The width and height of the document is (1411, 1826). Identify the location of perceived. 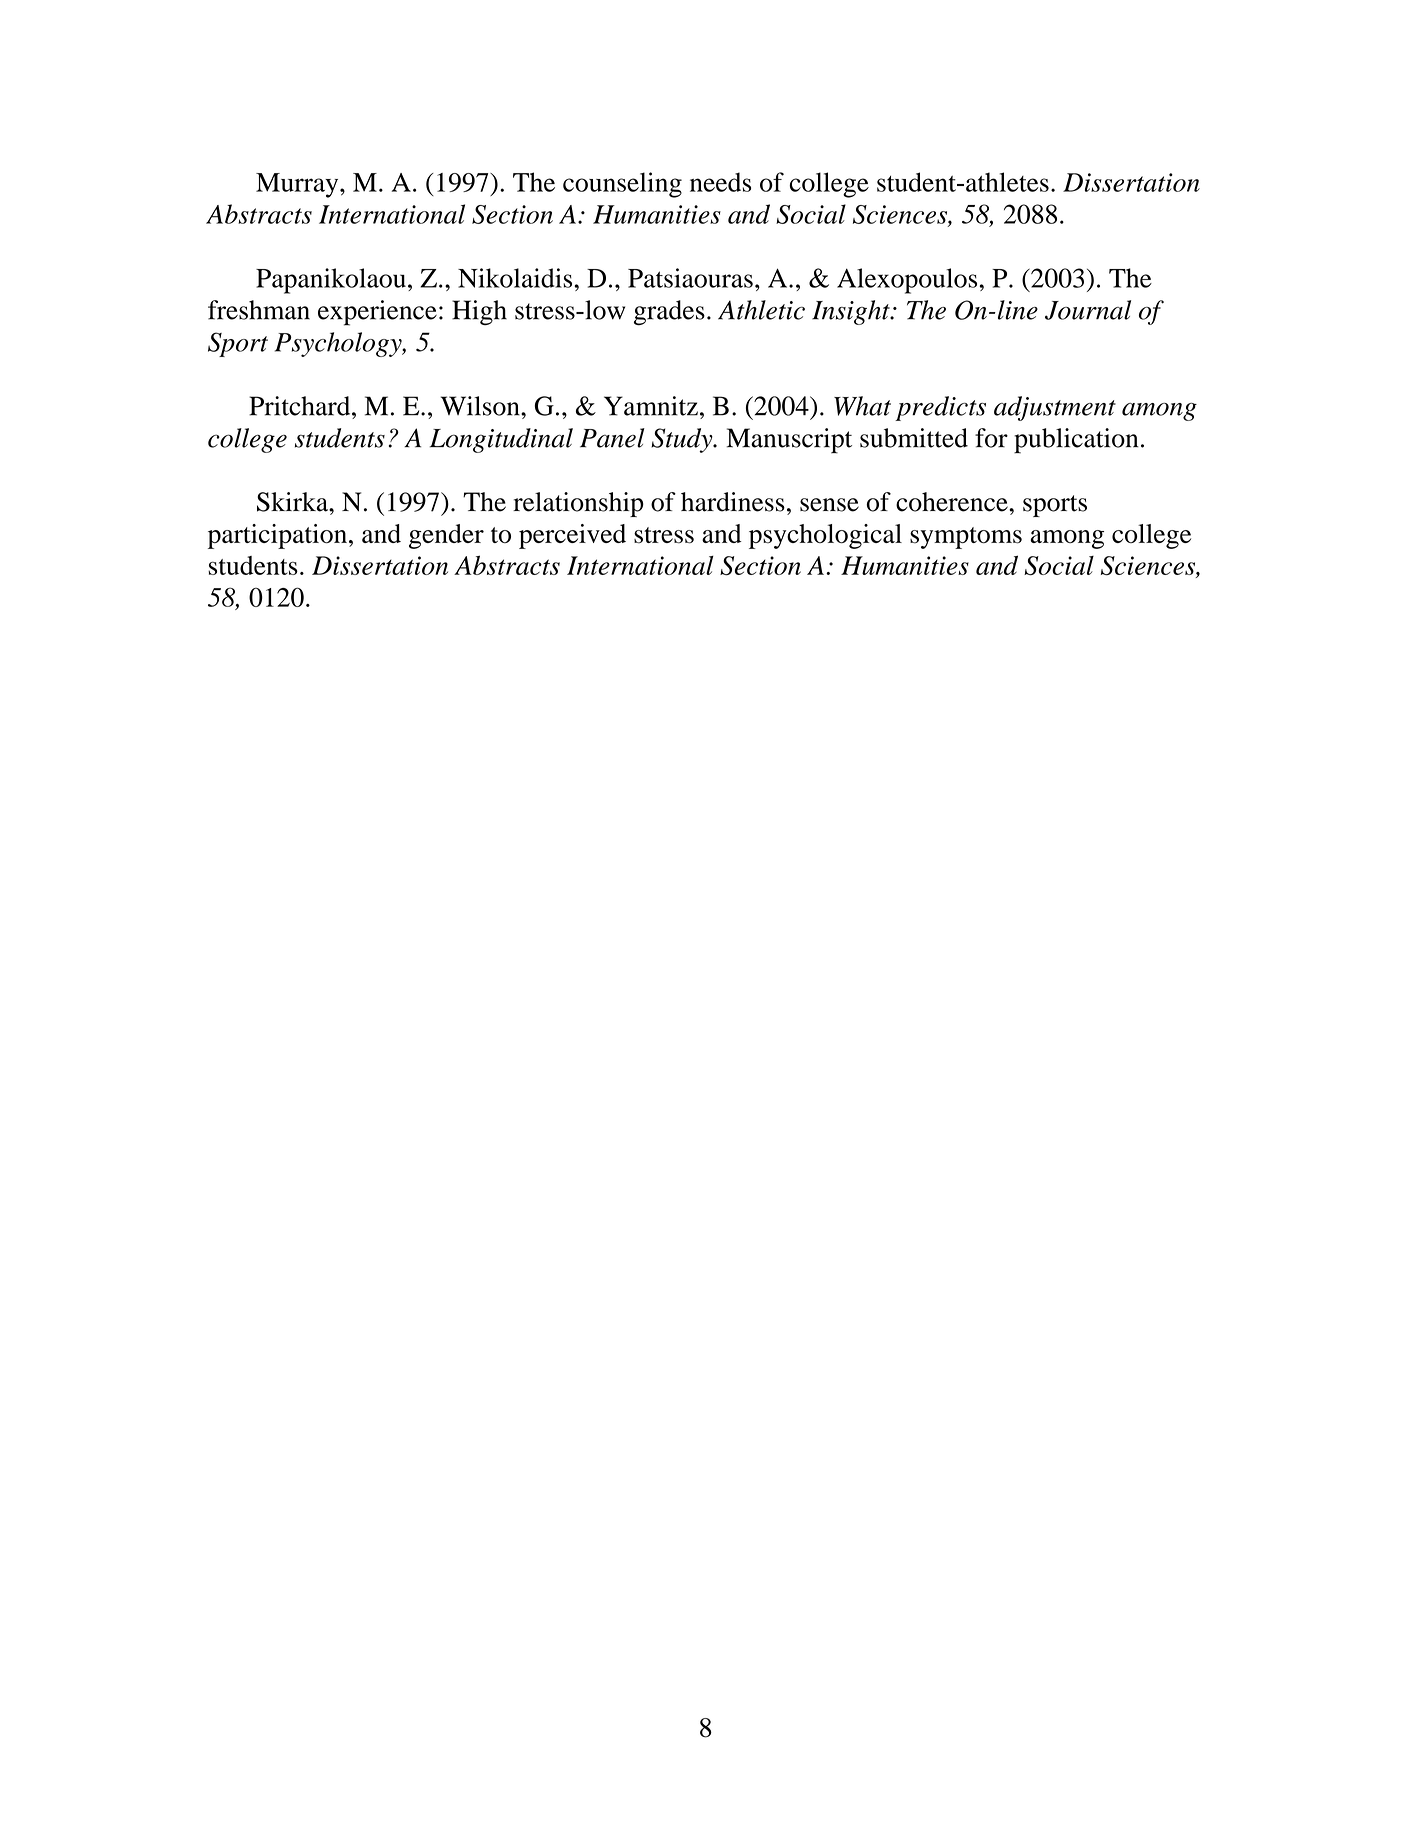
(572, 536).
